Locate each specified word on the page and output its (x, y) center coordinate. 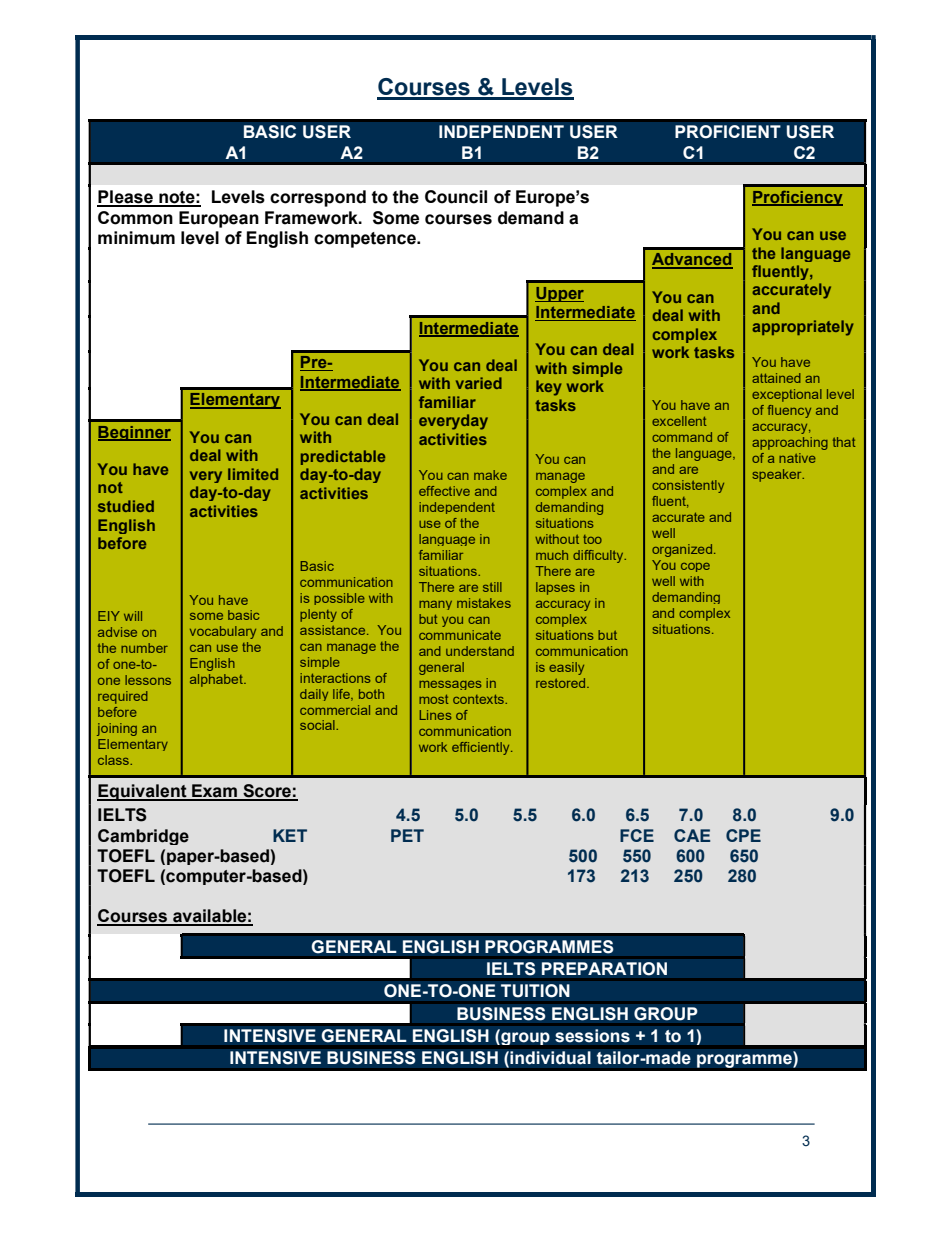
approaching (790, 443)
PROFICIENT (728, 132)
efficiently (482, 748)
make (490, 475)
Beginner (134, 433)
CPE (743, 835)
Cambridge (143, 837)
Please (126, 198)
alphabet (217, 680)
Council (456, 197)
